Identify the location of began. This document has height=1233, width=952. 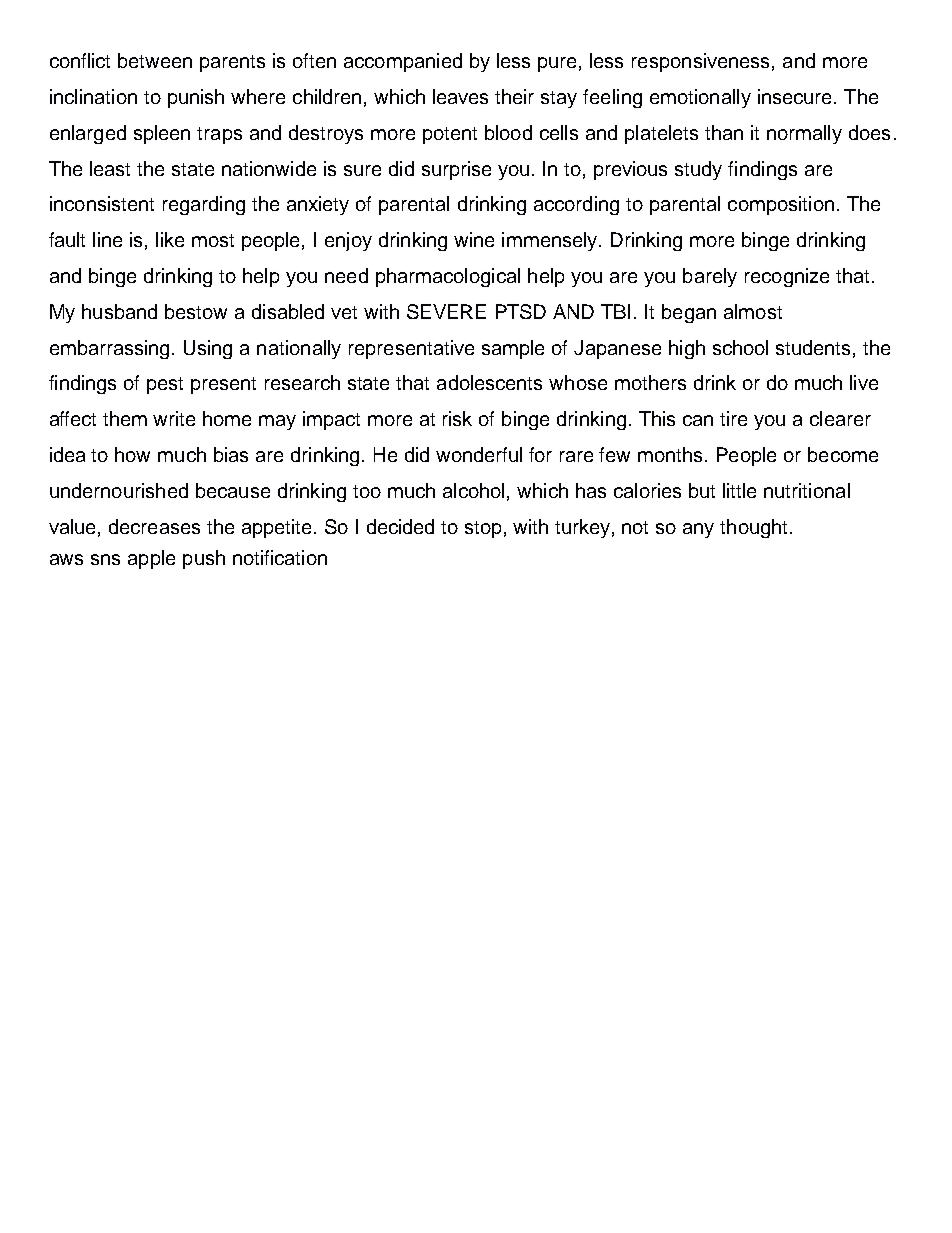
(689, 313).
